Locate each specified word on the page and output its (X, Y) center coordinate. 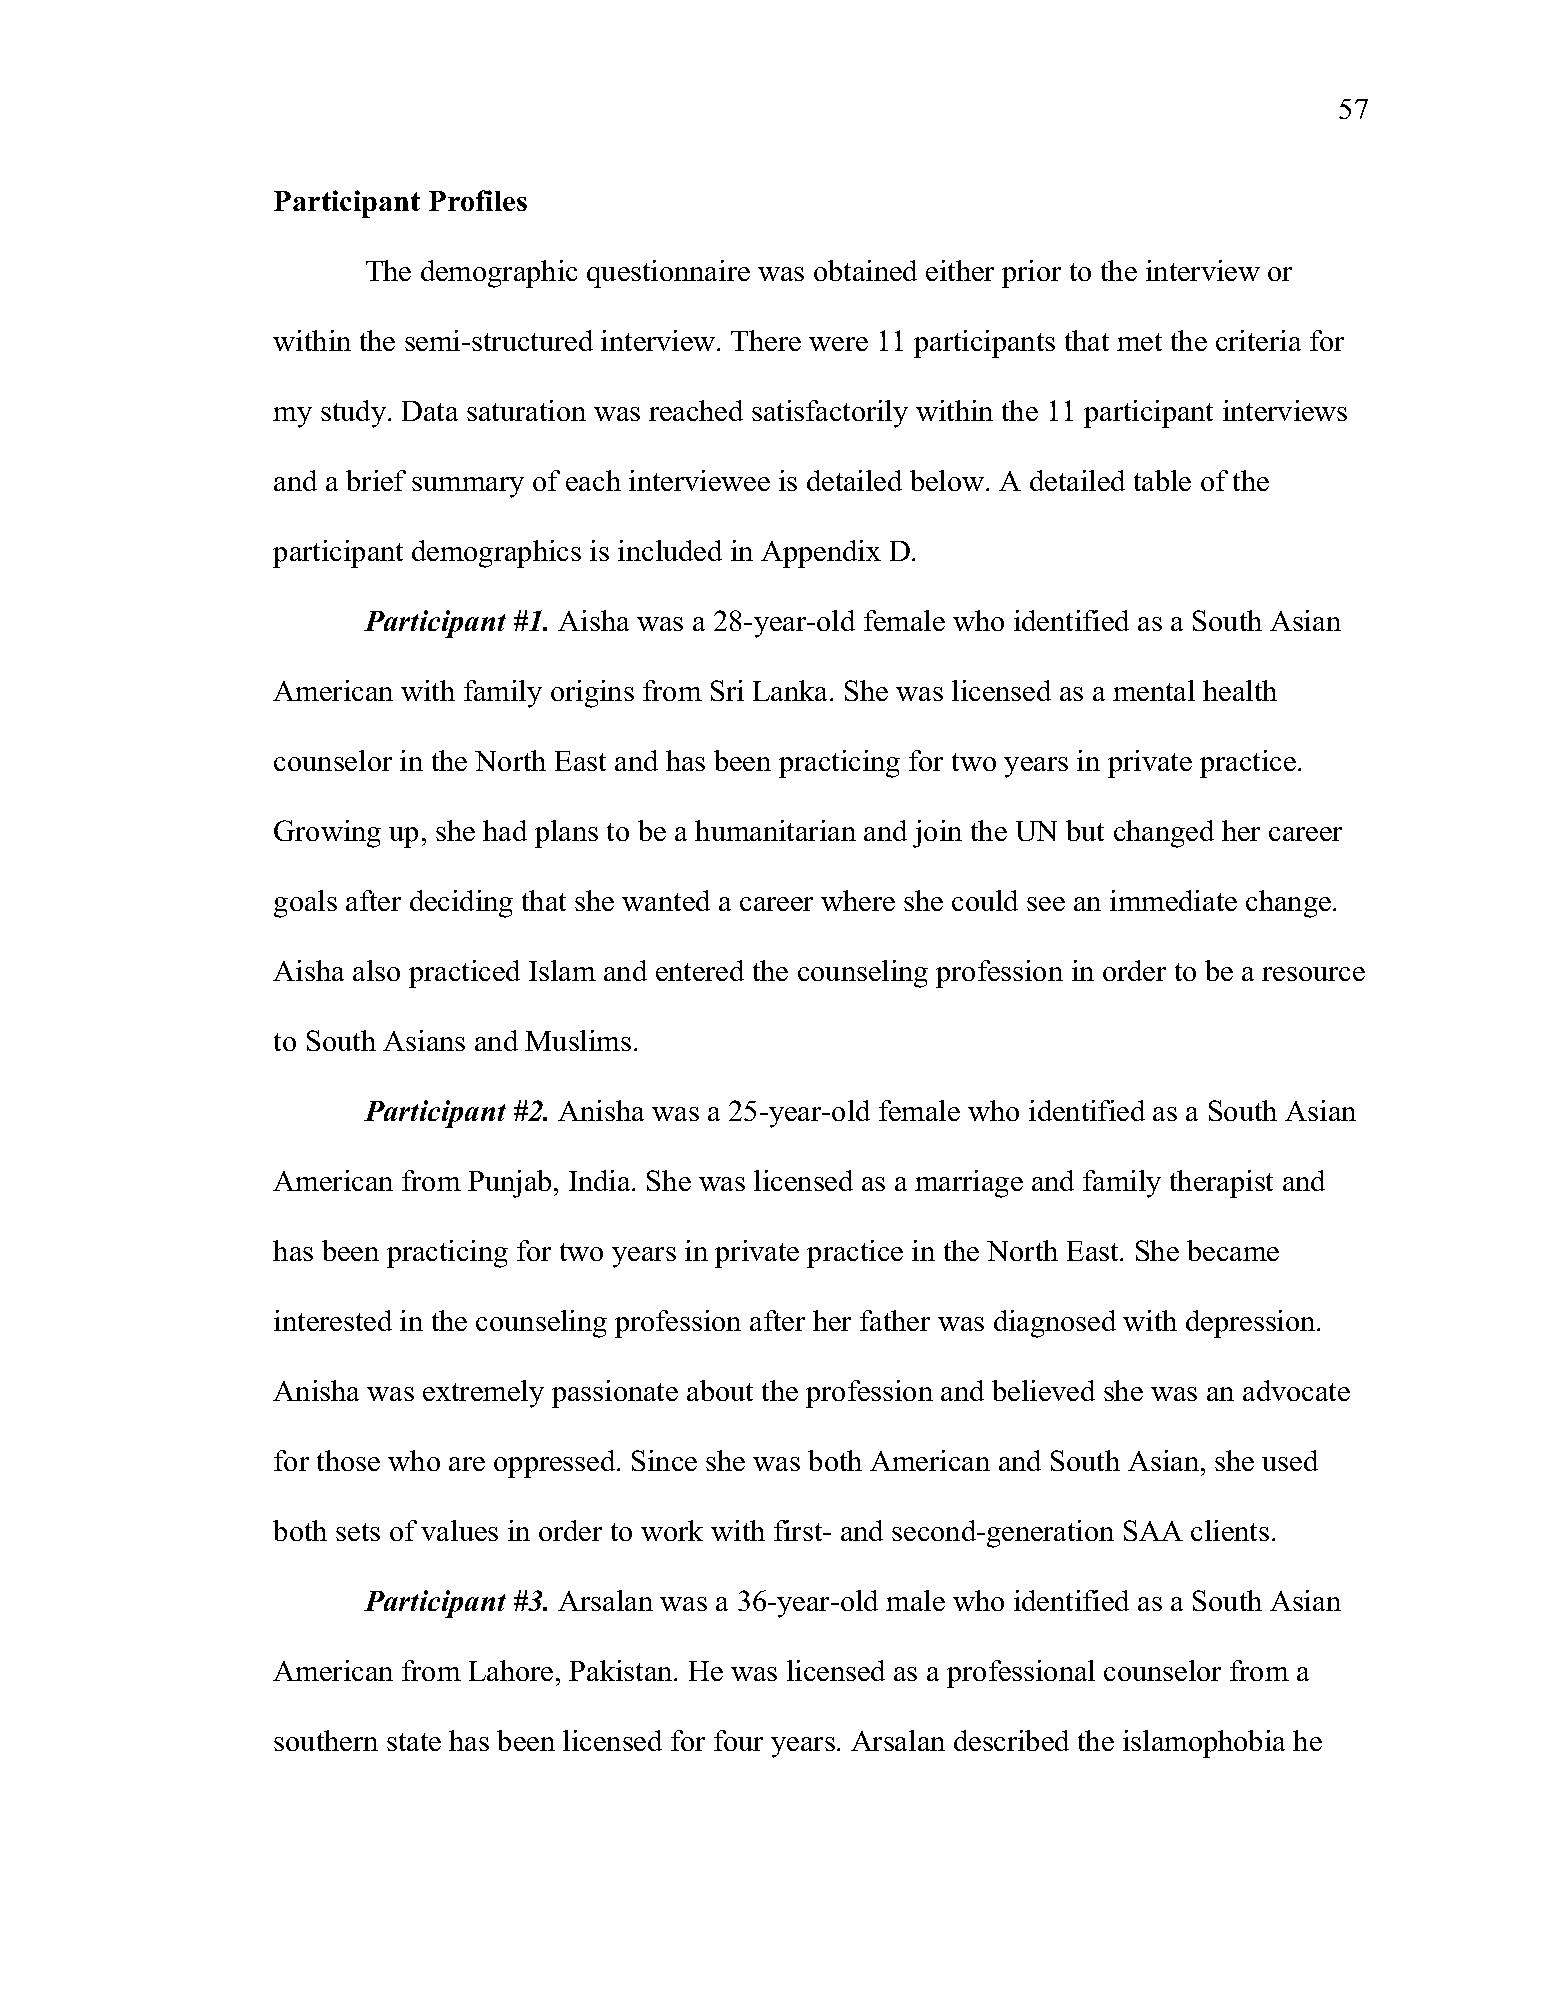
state (414, 1742)
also (376, 970)
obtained (865, 270)
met (1139, 342)
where (858, 900)
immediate (1173, 900)
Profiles (478, 200)
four (738, 1740)
